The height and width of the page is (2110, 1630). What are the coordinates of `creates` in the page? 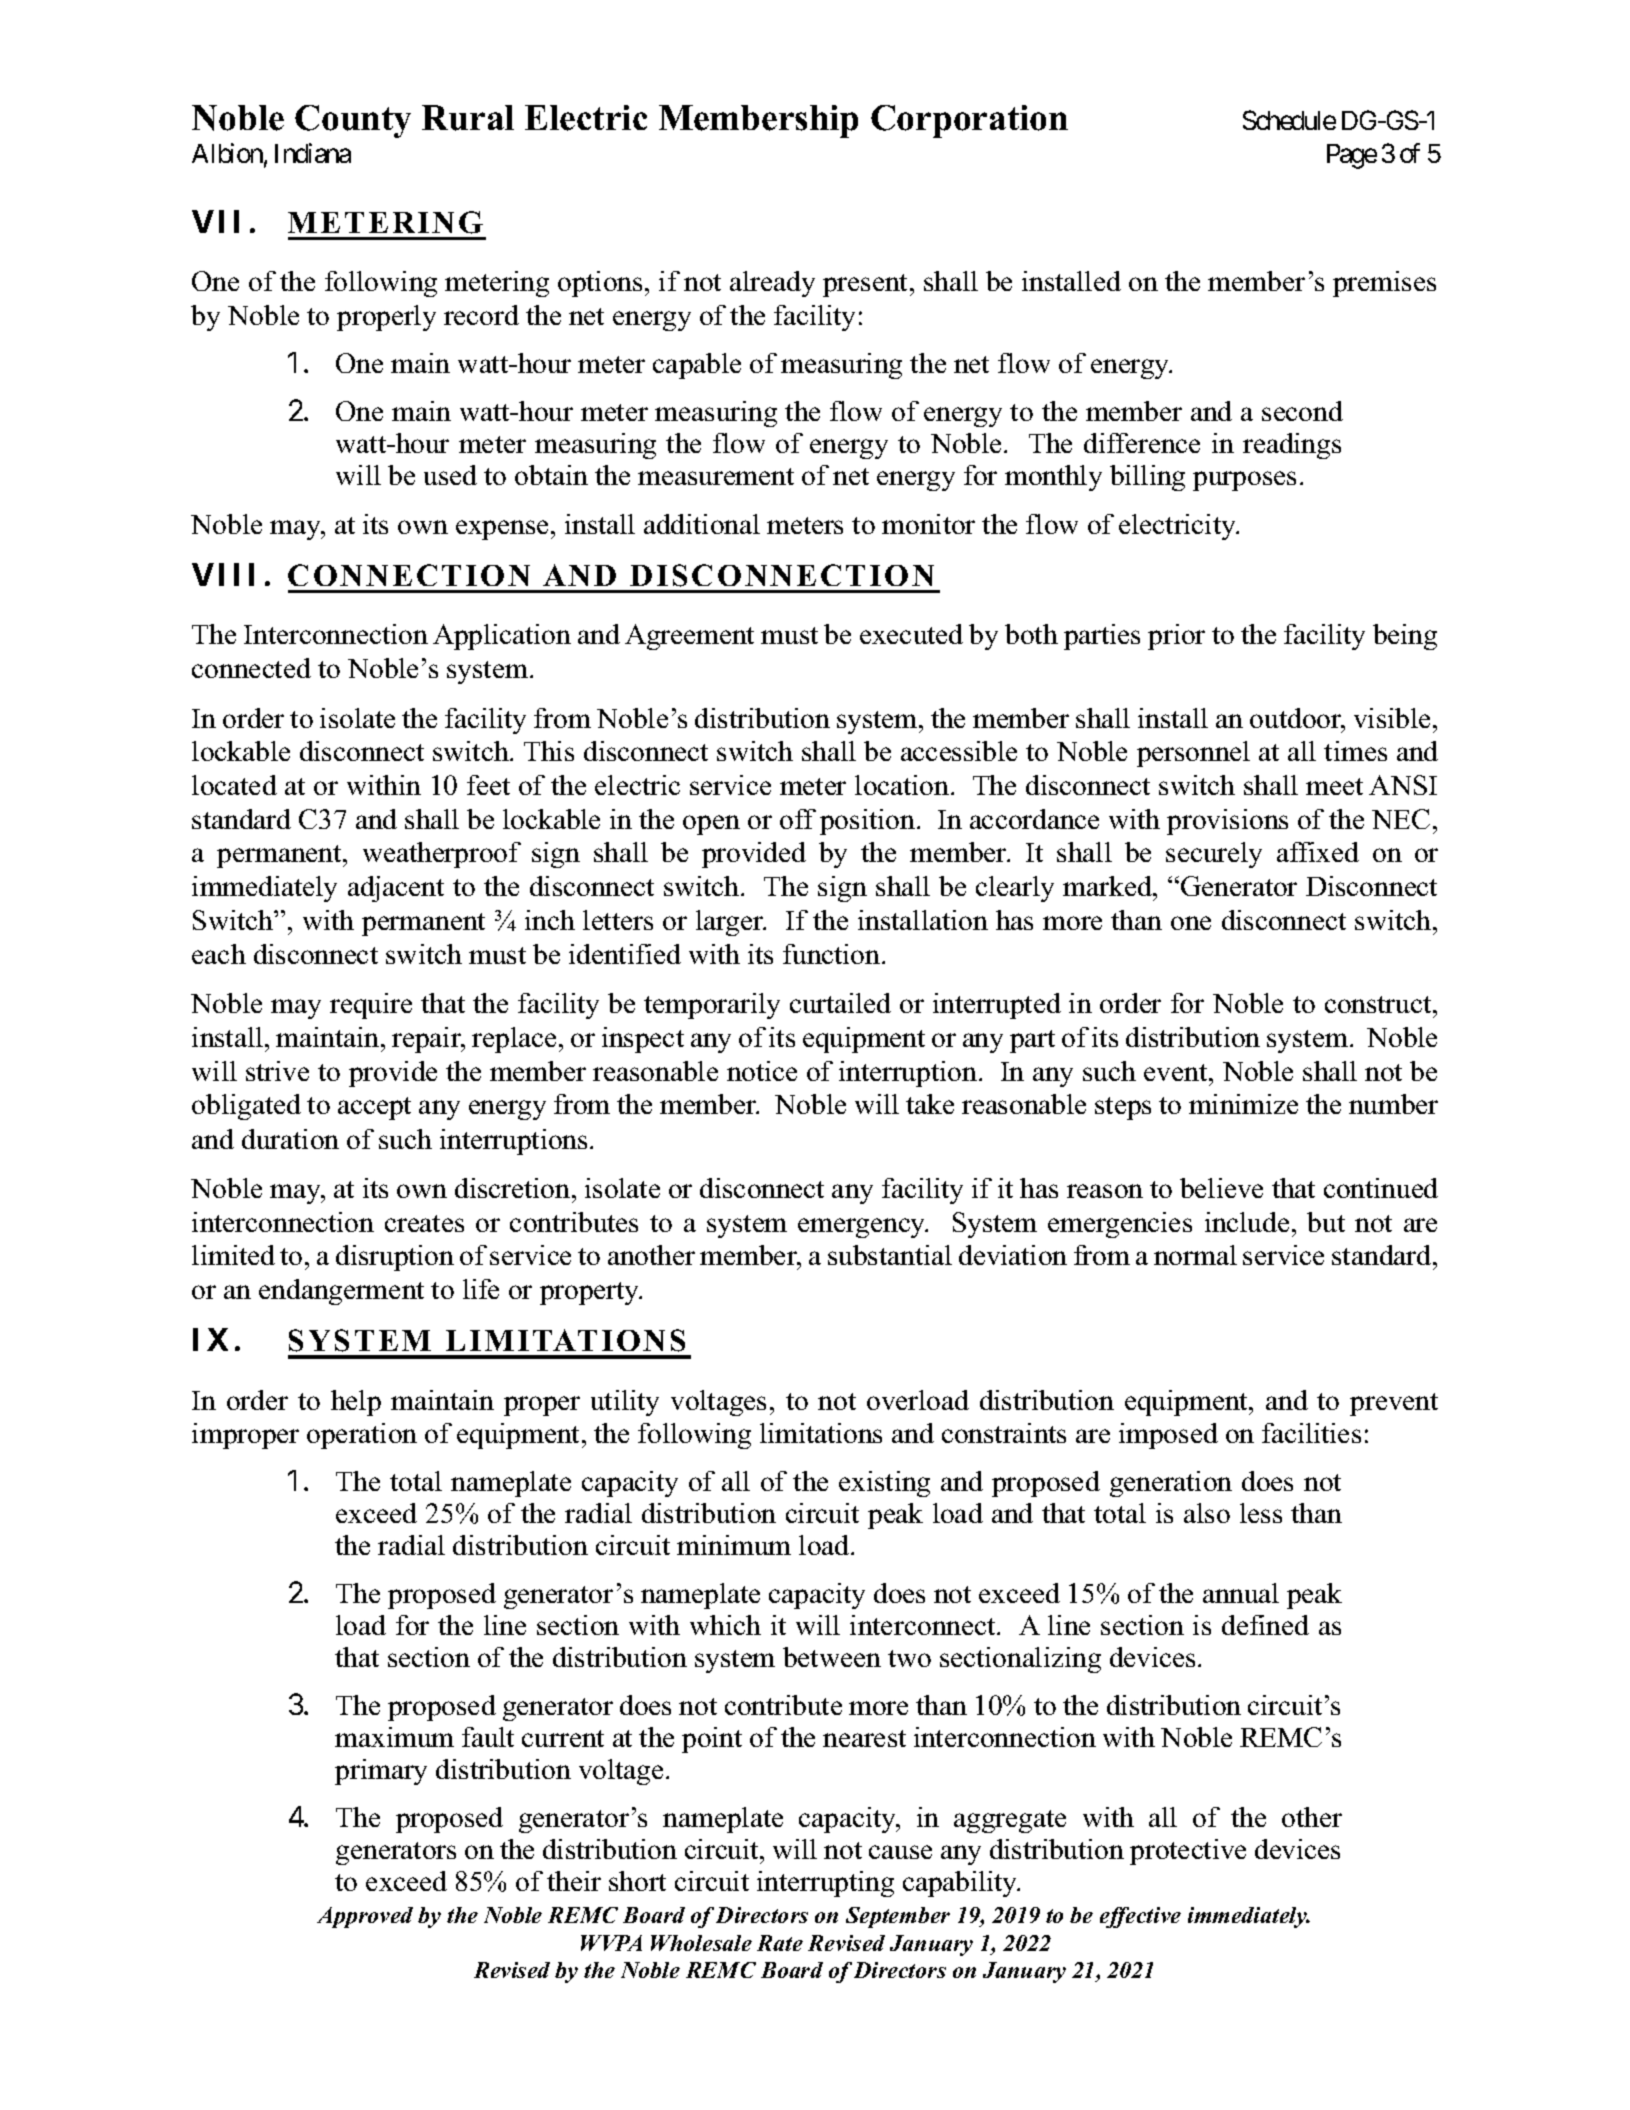 It's located at (424, 1223).
